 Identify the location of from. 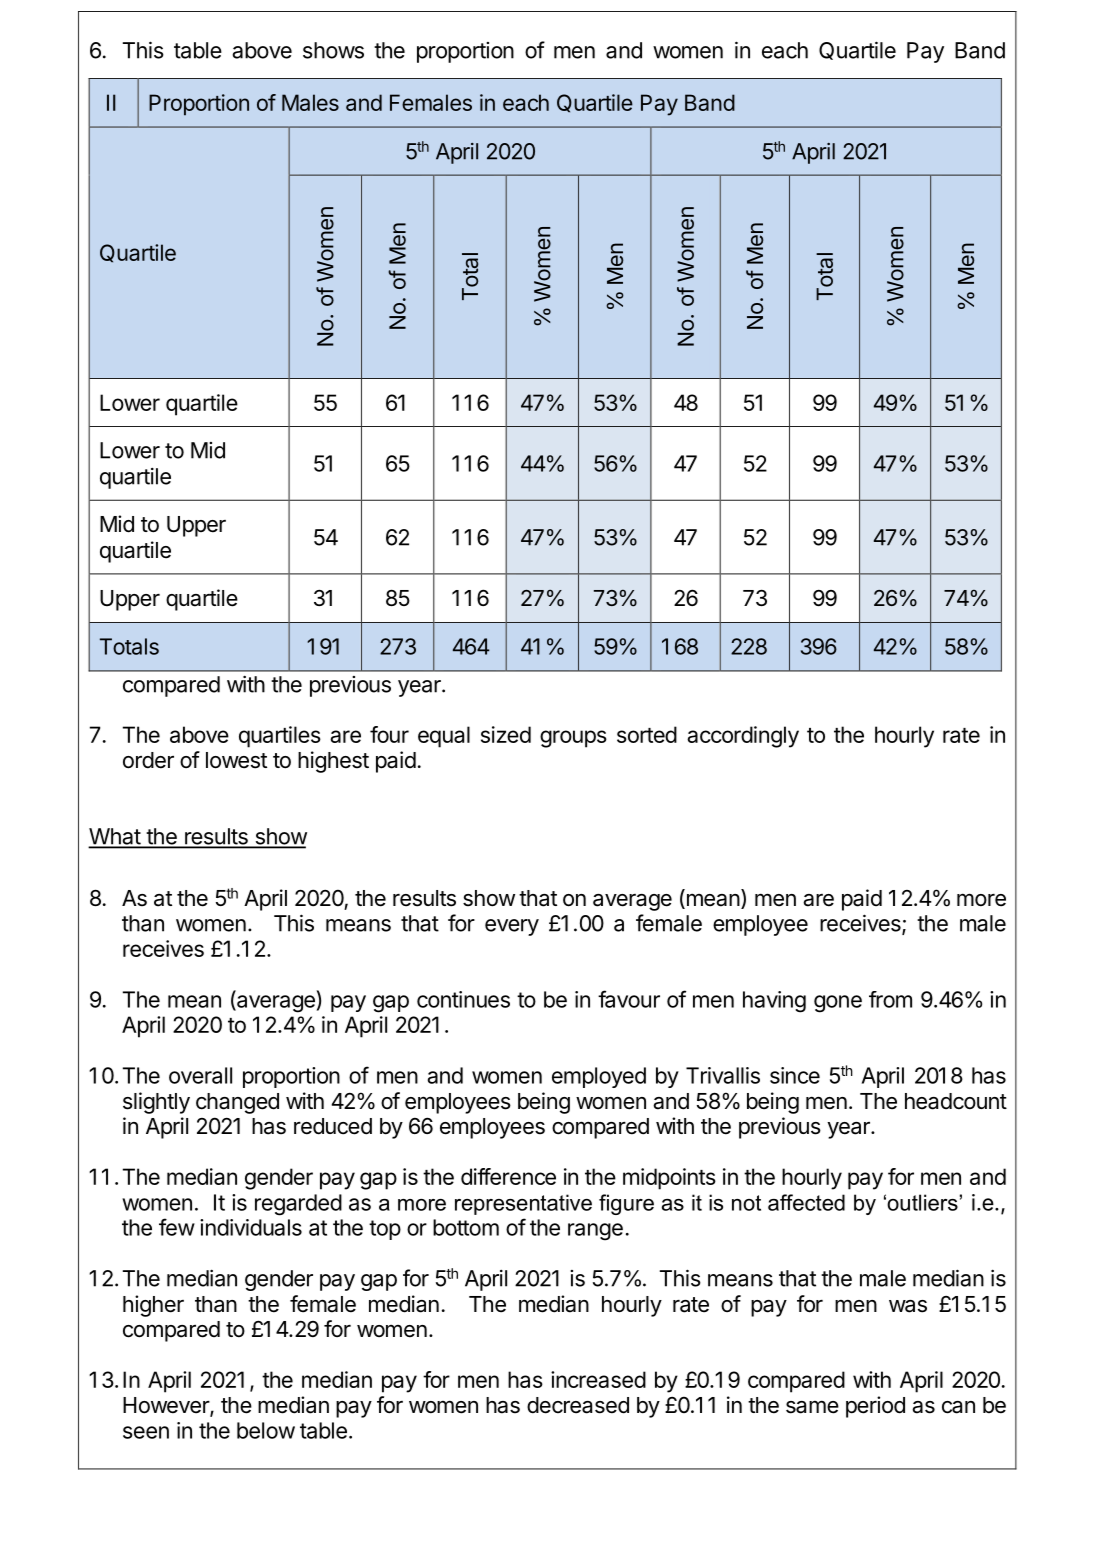
(890, 999).
